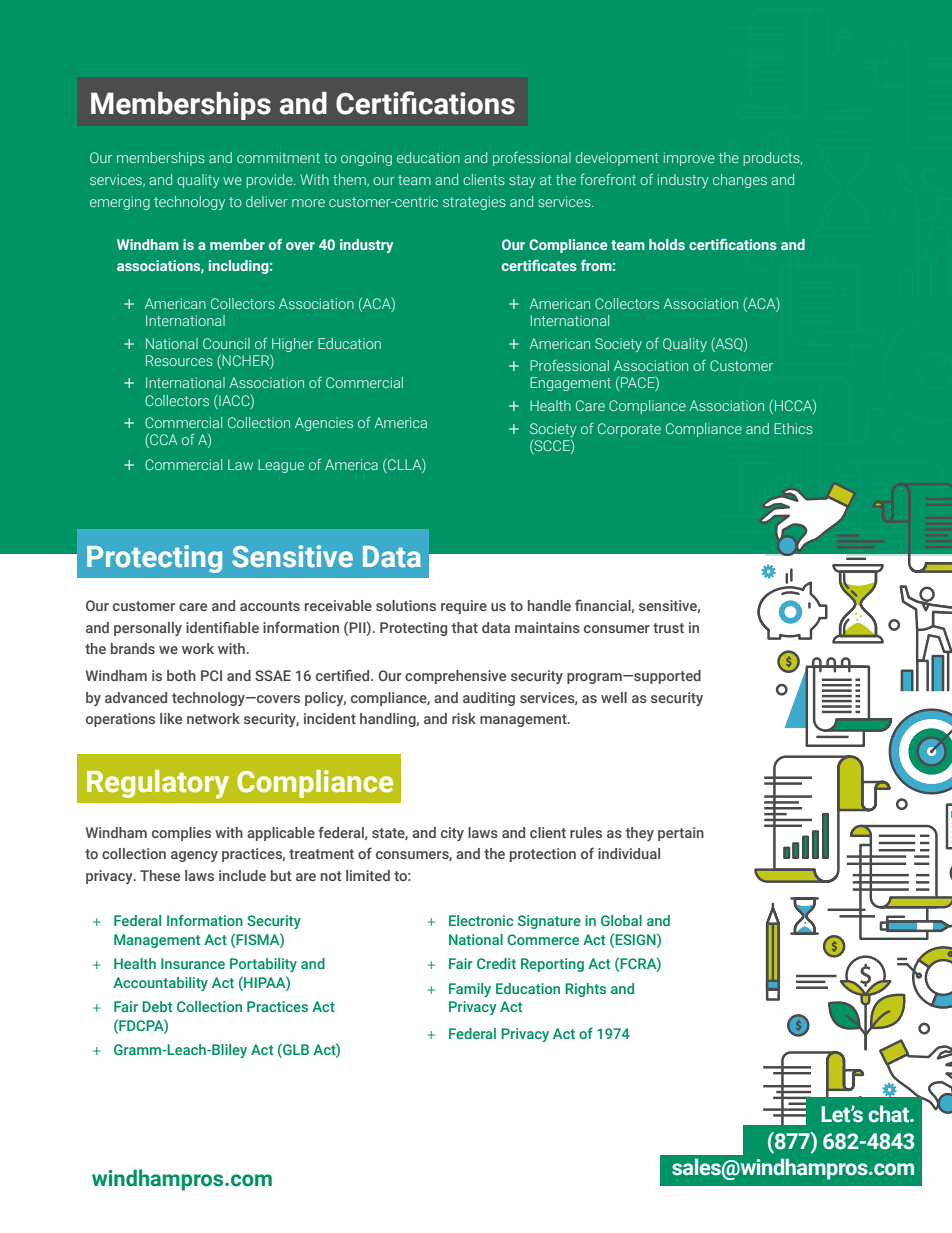  What do you see at coordinates (668, 628) in the document?
I see `trust` at bounding box center [668, 628].
